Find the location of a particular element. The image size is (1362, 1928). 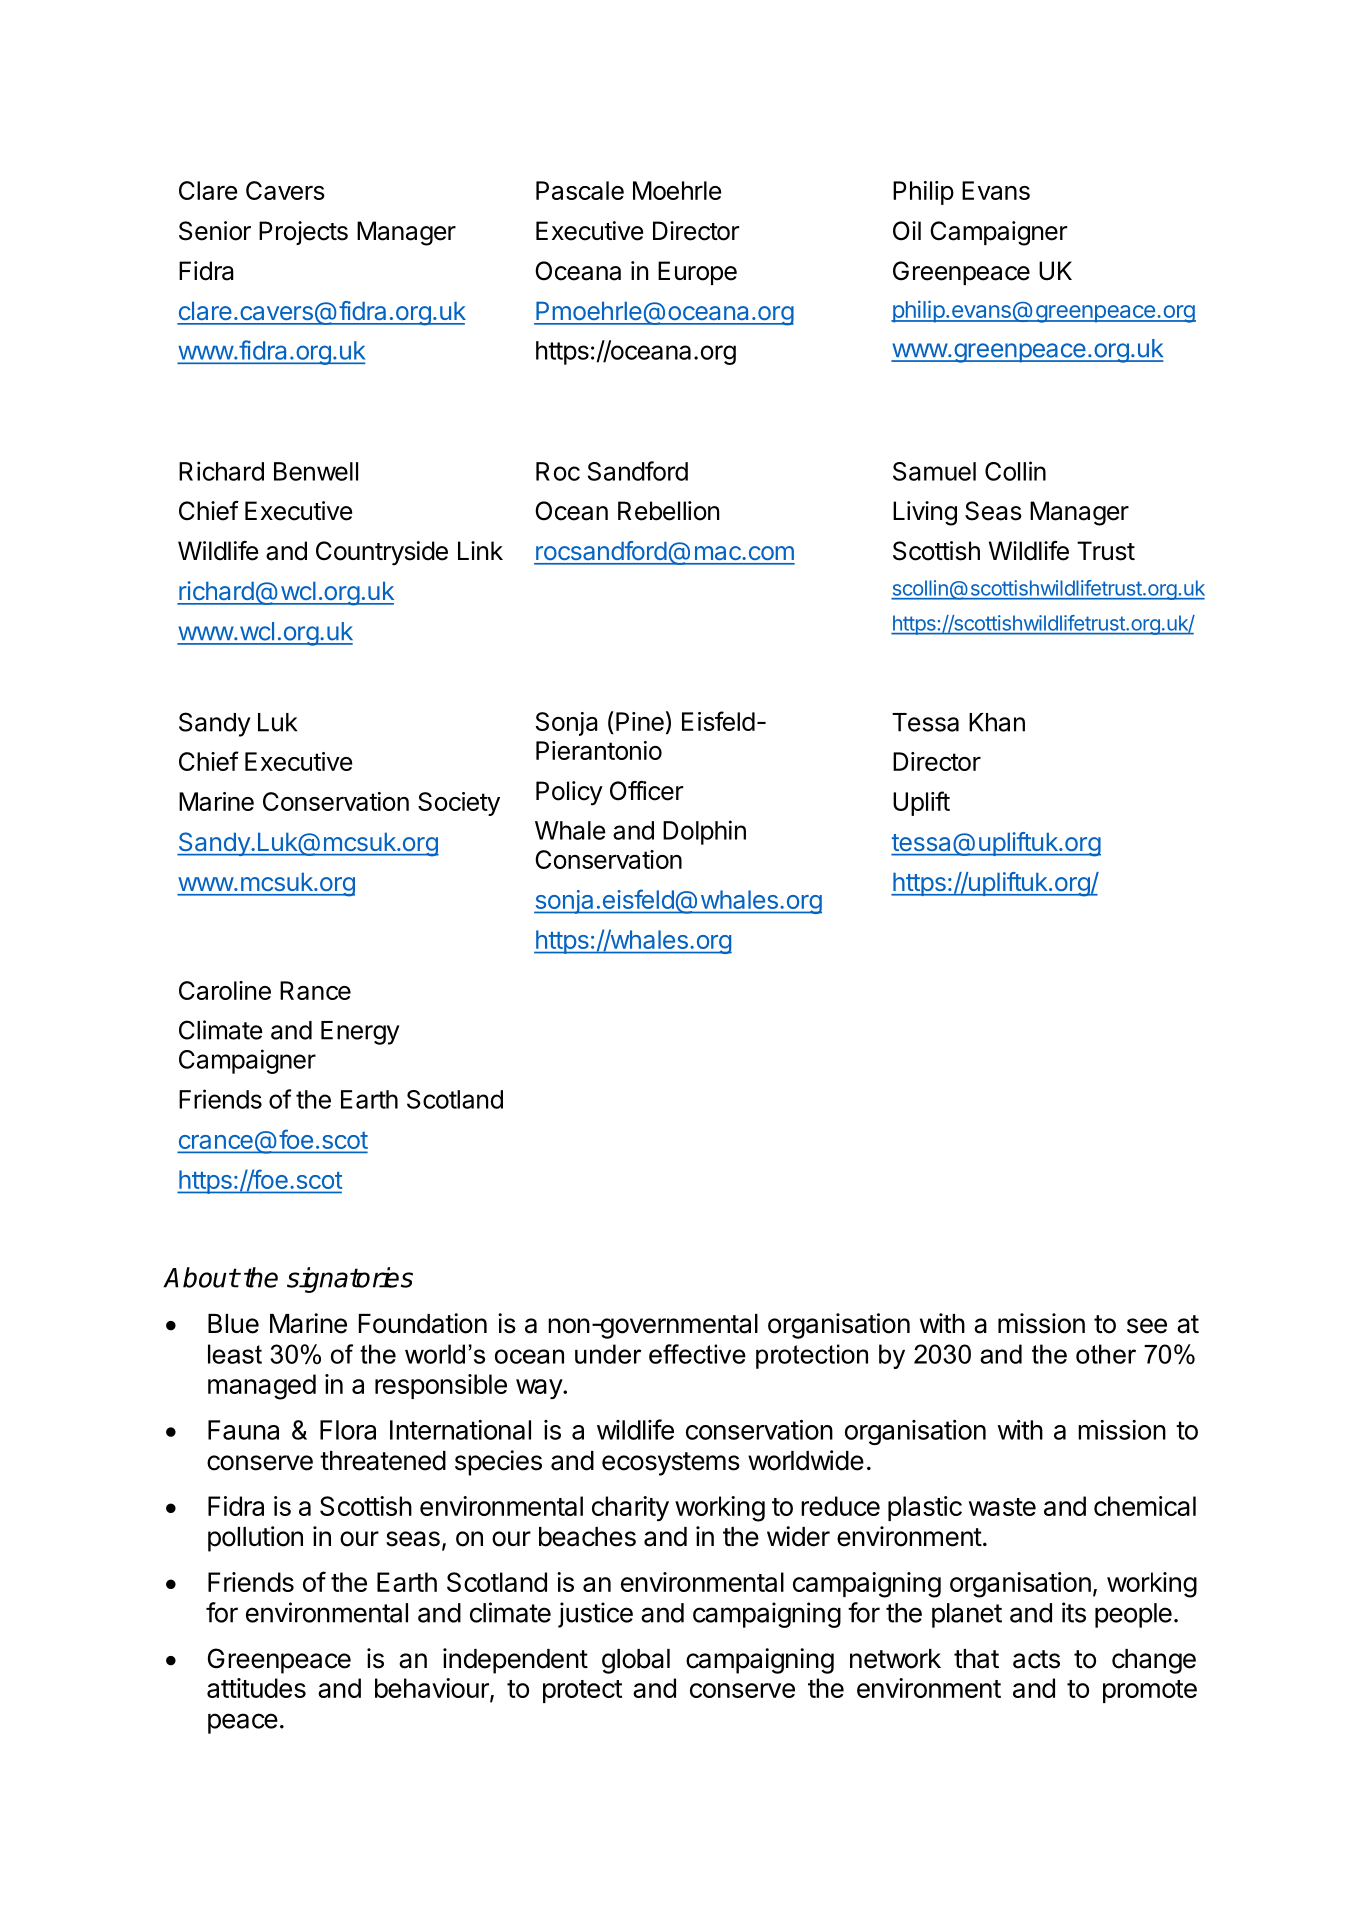

global is located at coordinates (636, 1661).
